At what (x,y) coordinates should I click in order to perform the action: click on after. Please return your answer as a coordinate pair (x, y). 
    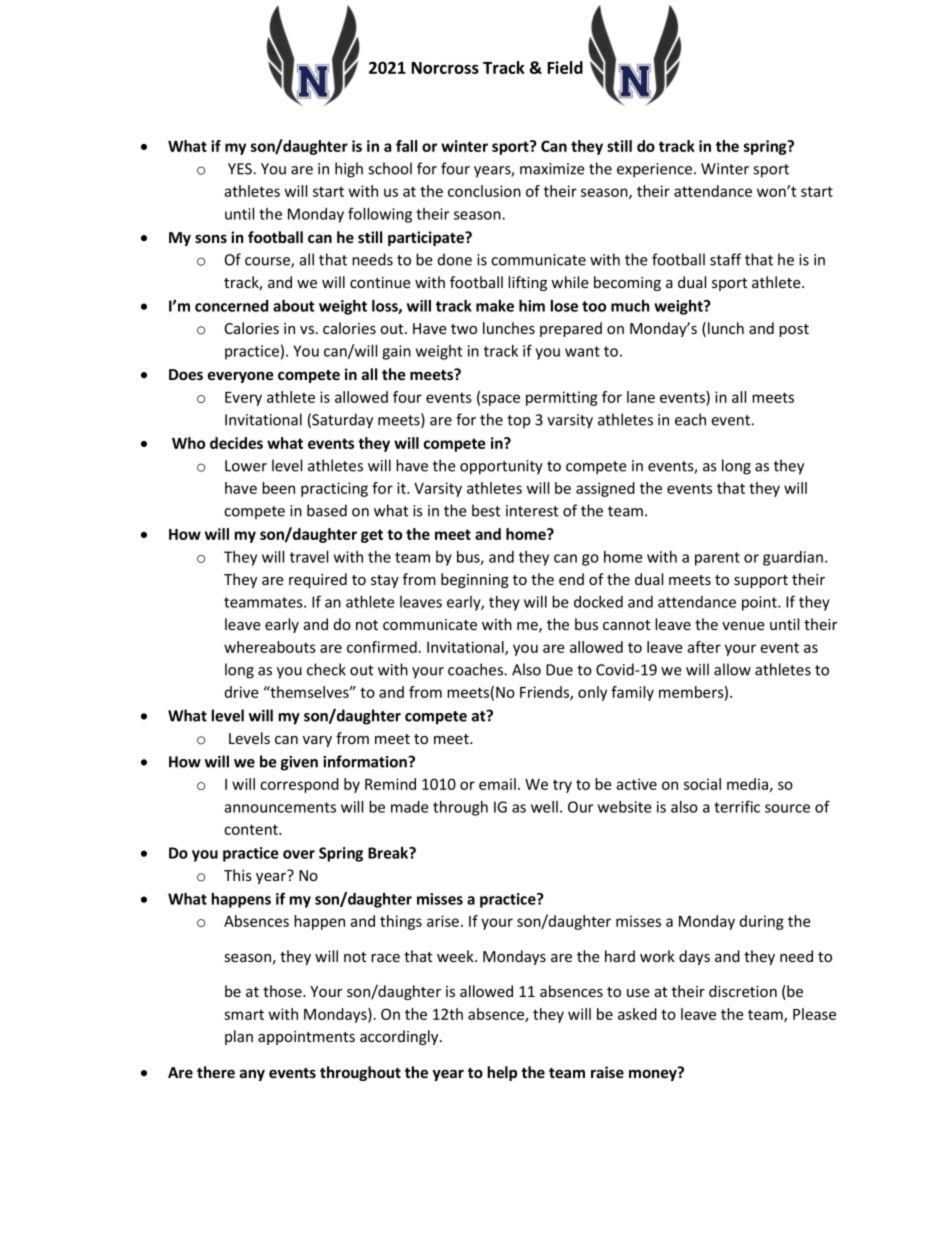
    Looking at the image, I should click on (704, 647).
